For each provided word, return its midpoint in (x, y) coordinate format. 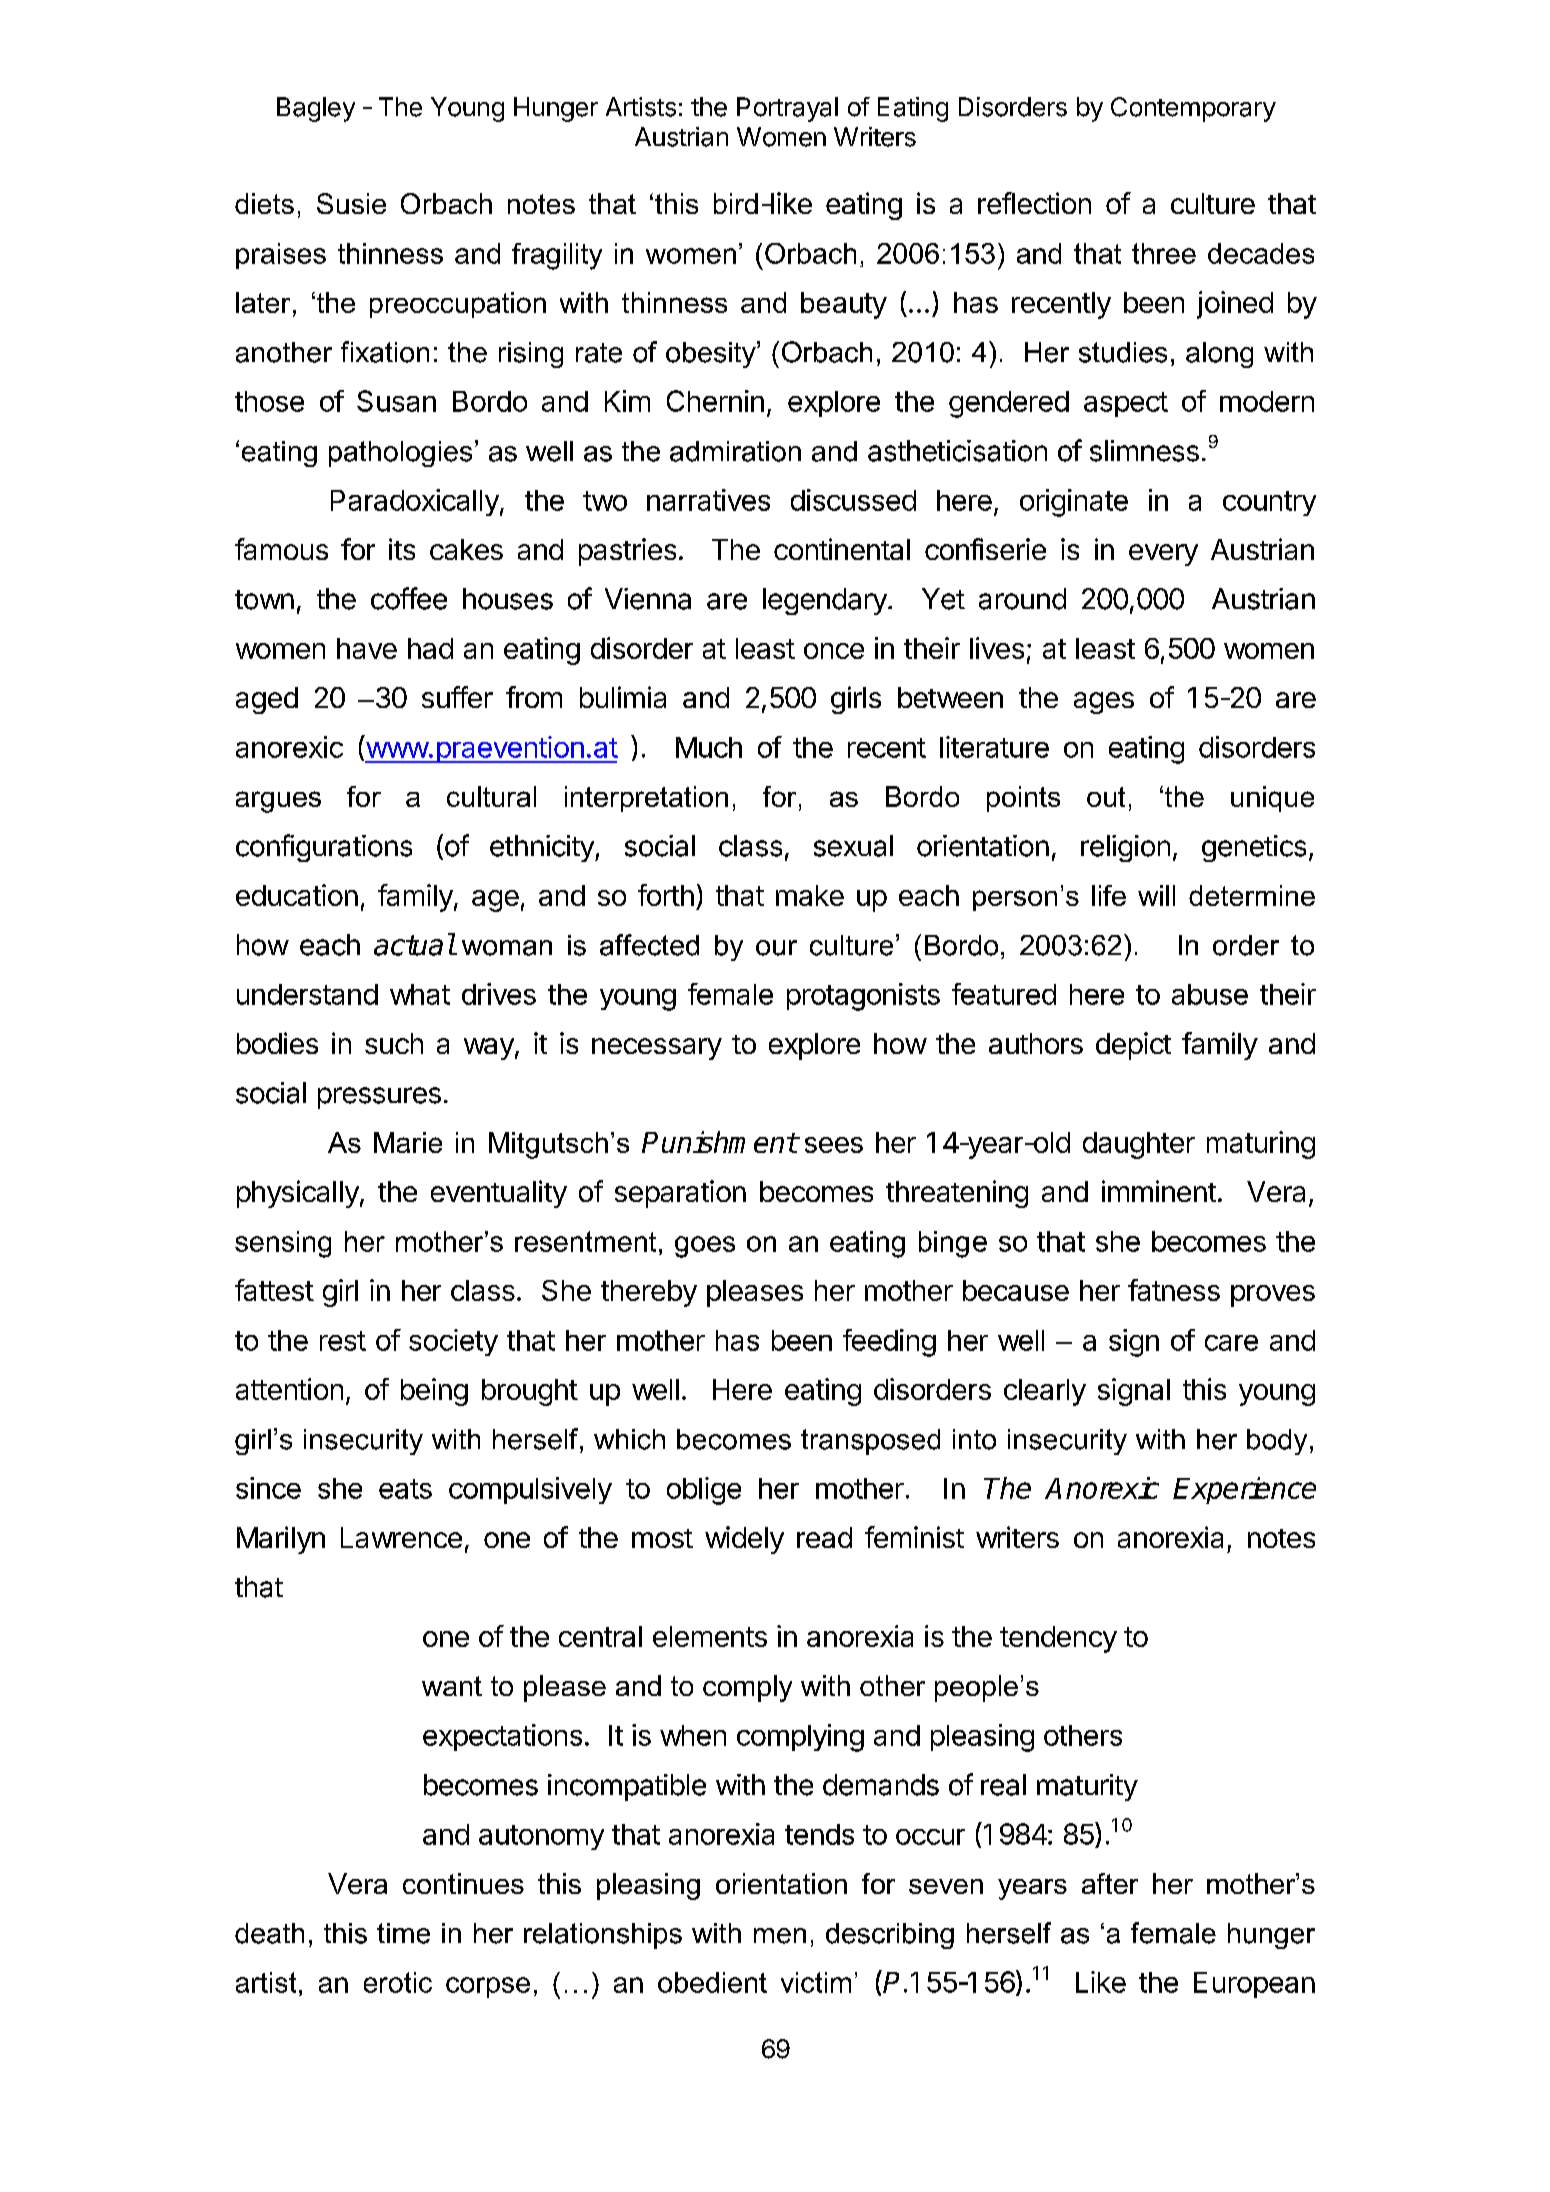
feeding (889, 1343)
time (403, 1933)
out (1106, 797)
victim (816, 1982)
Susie (351, 203)
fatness (1174, 1290)
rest (343, 1341)
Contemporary (1193, 109)
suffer (457, 697)
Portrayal (787, 109)
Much (709, 747)
